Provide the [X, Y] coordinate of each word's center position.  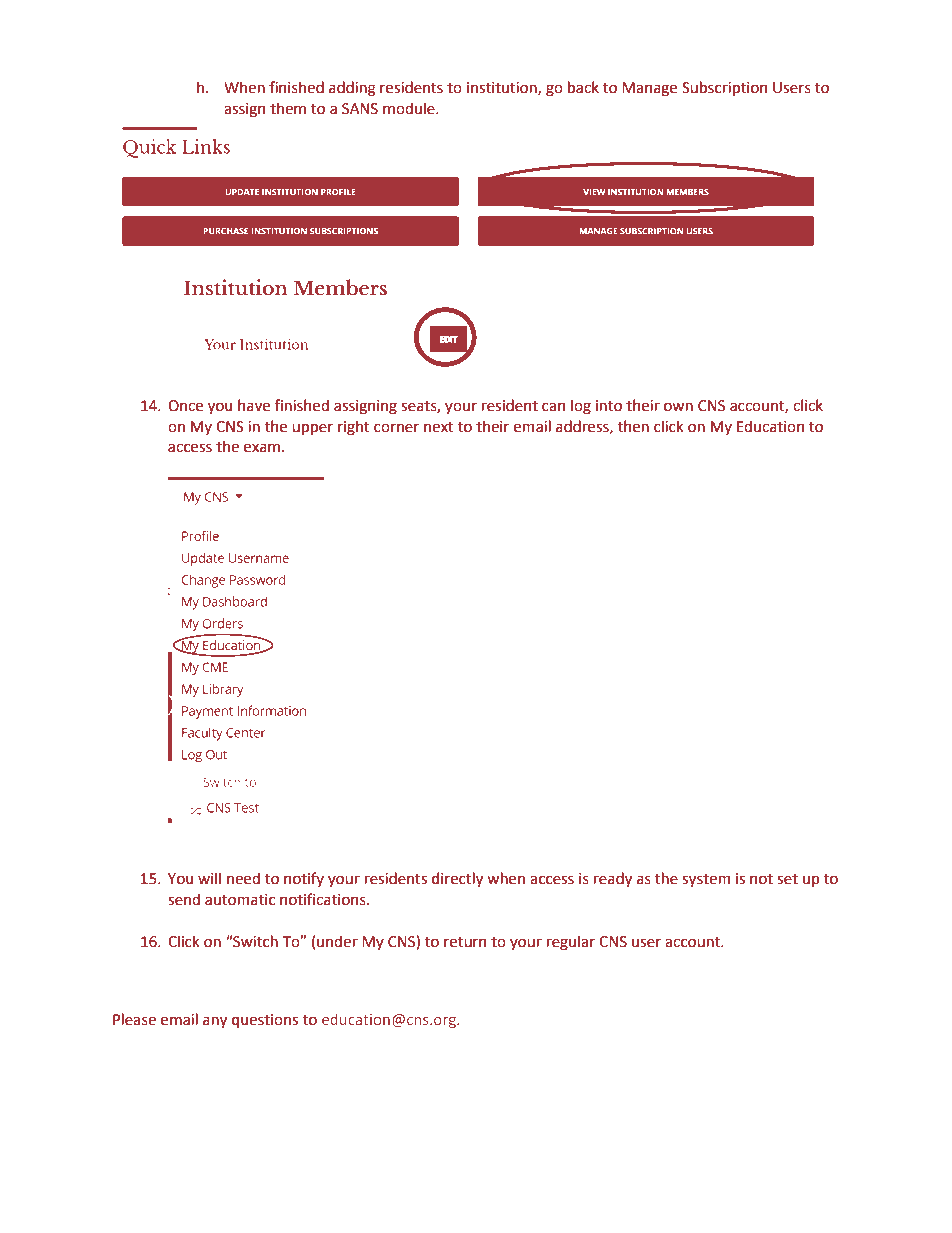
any [215, 1022]
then [633, 426]
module [410, 108]
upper [312, 429]
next [439, 427]
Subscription [724, 88]
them [288, 108]
